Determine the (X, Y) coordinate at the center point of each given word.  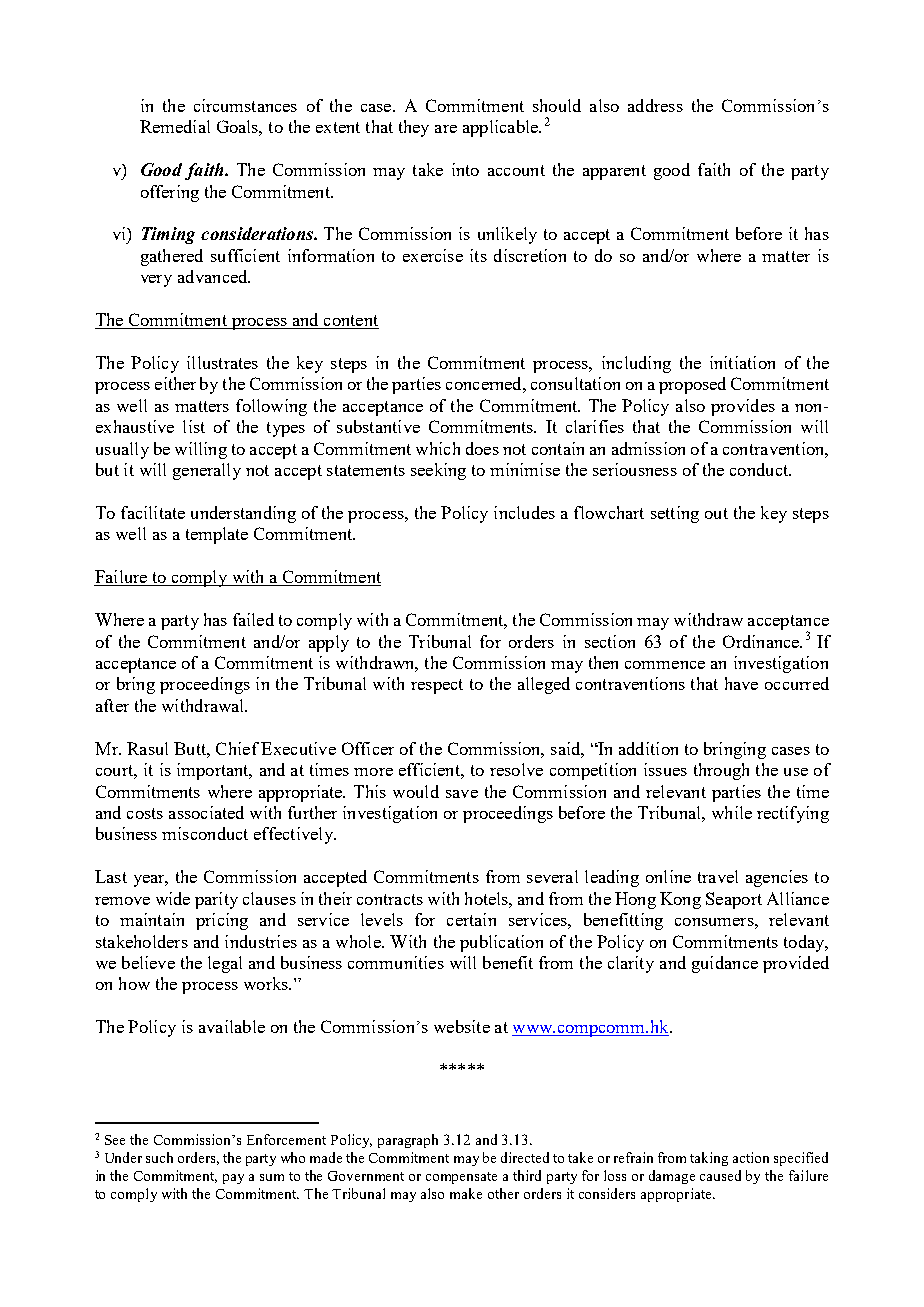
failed (253, 619)
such (159, 1157)
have (741, 683)
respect (437, 686)
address (655, 105)
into (465, 169)
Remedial (175, 126)
